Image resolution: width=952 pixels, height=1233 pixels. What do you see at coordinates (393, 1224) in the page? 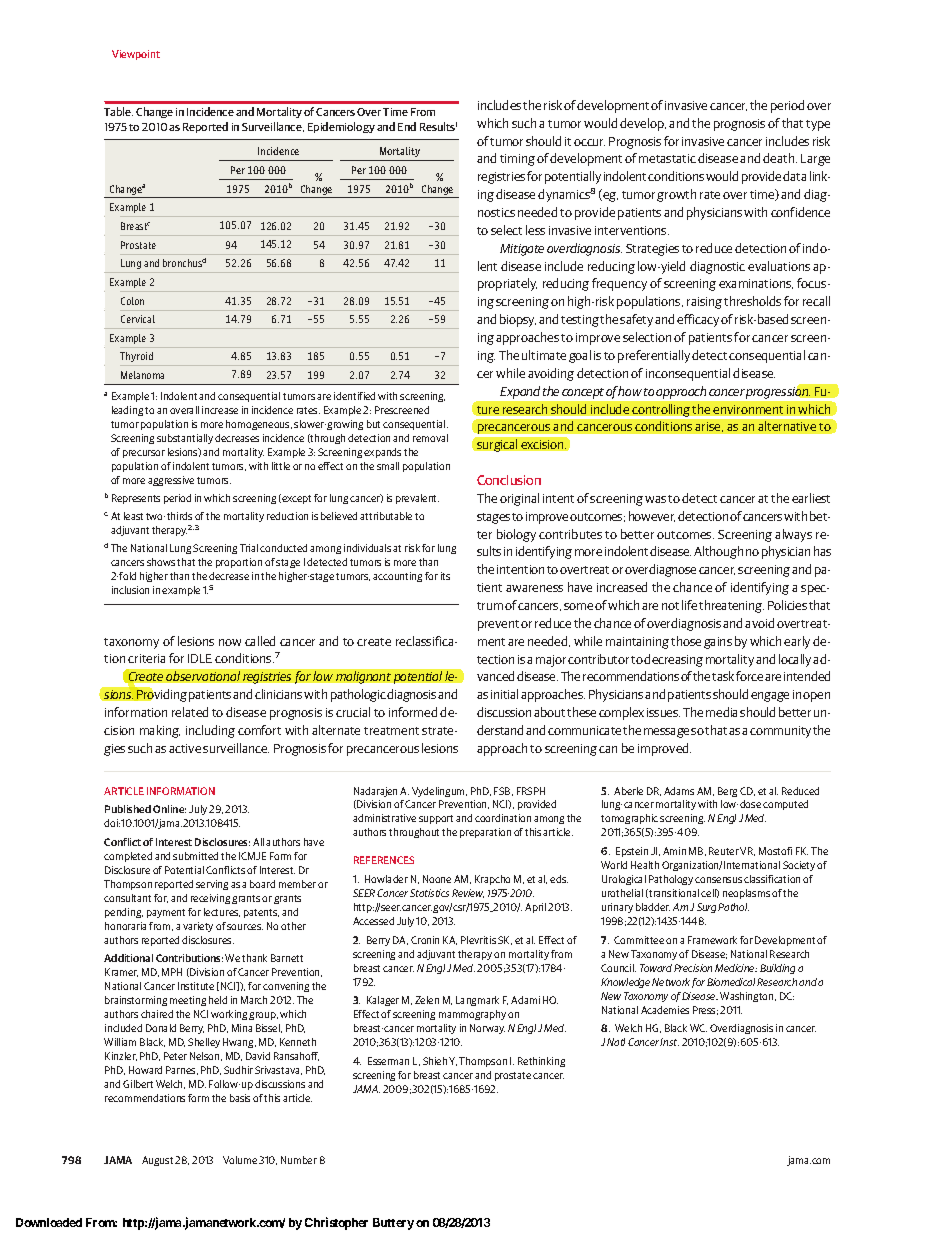
I see `Buttery` at bounding box center [393, 1224].
